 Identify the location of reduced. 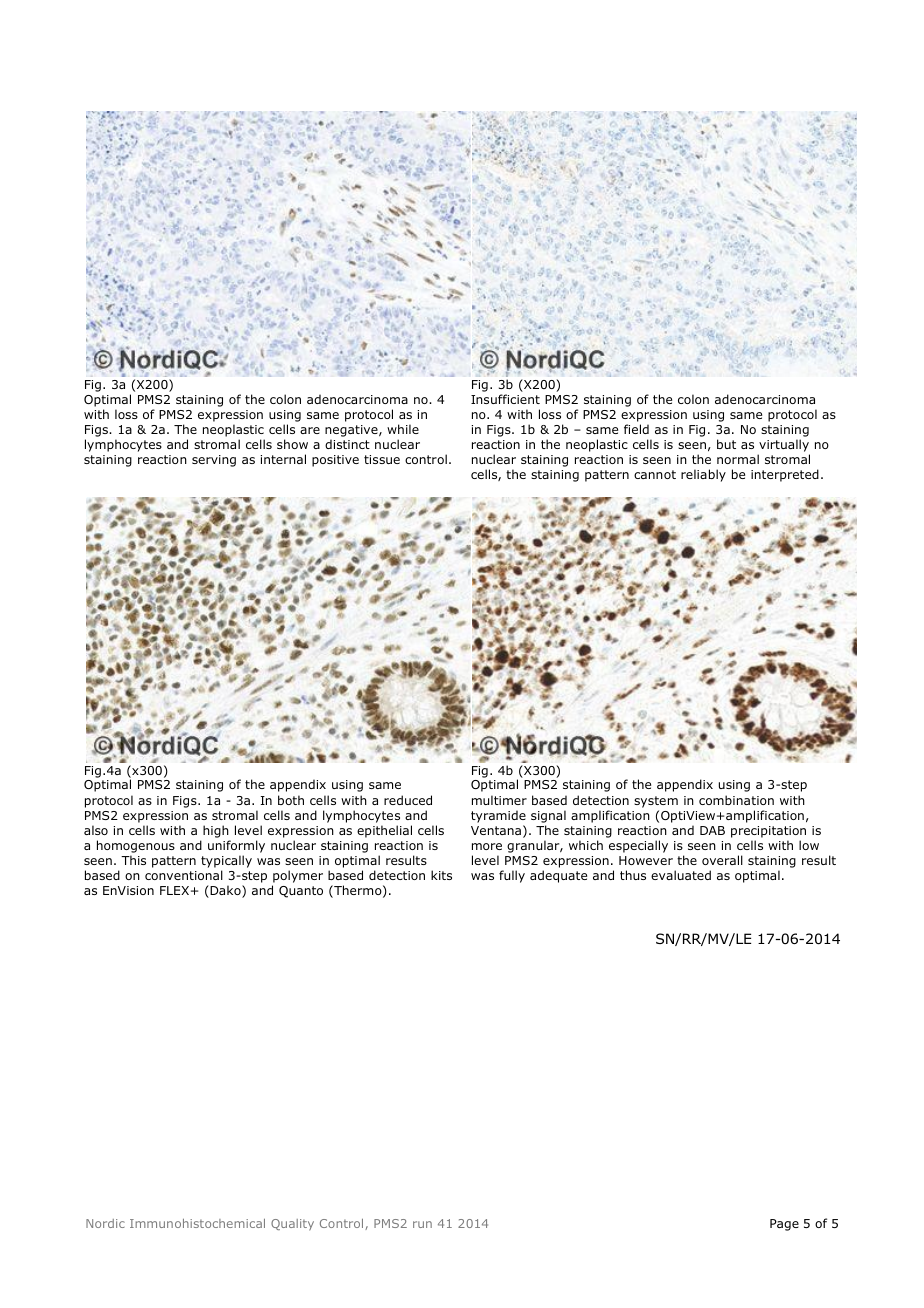
(408, 800).
